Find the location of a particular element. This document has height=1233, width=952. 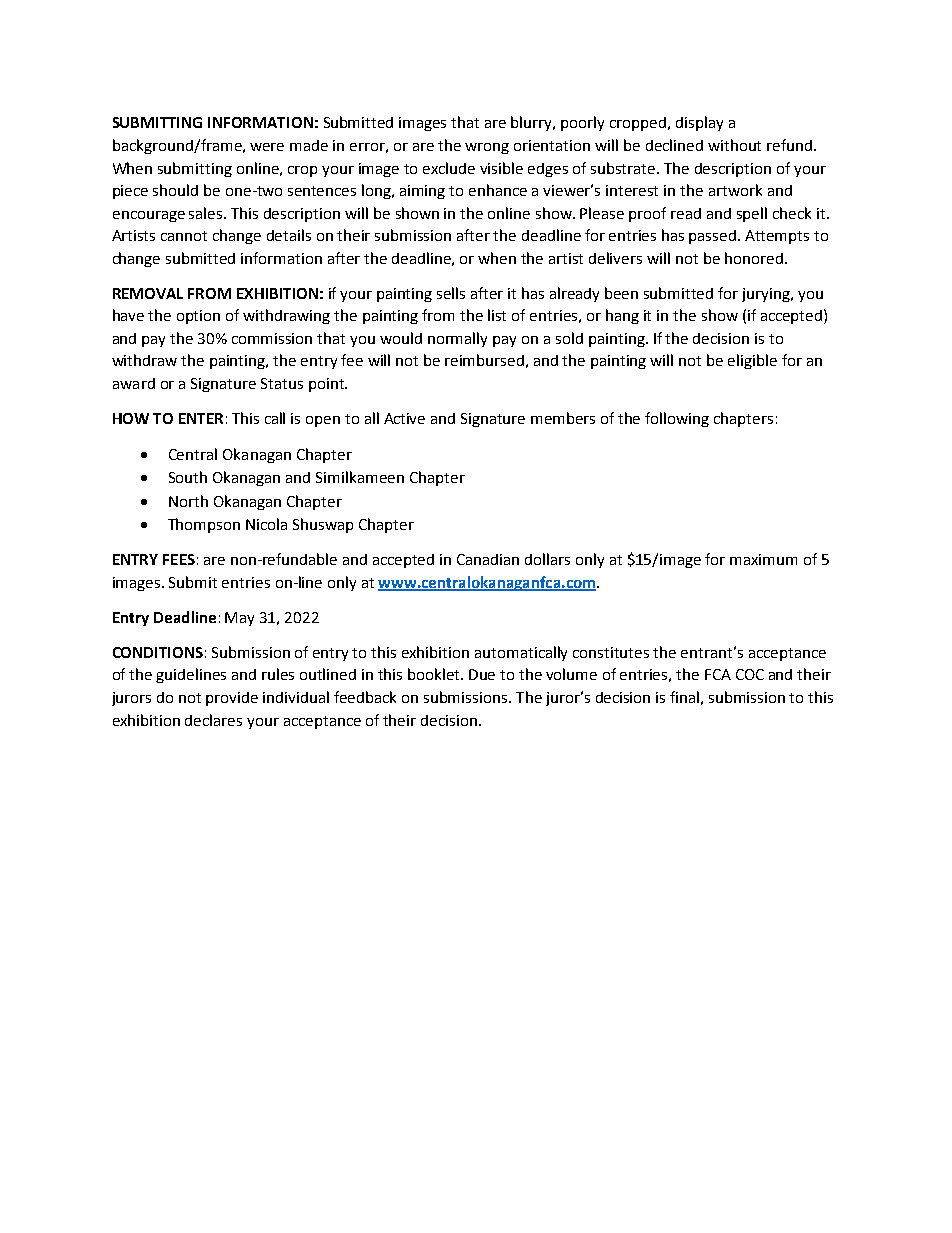

without is located at coordinates (734, 145).
